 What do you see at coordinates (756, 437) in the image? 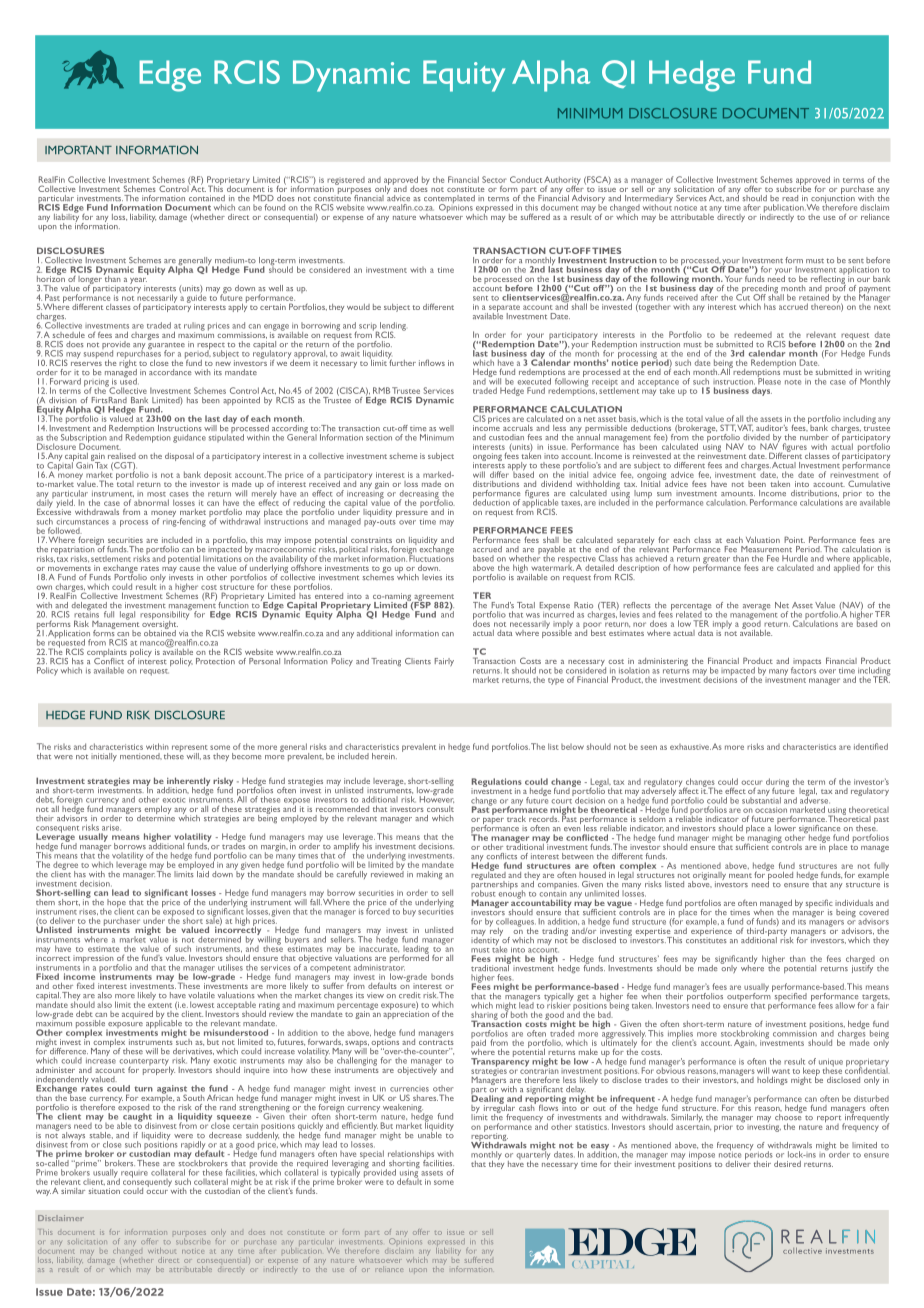
I see `divided` at bounding box center [756, 437].
